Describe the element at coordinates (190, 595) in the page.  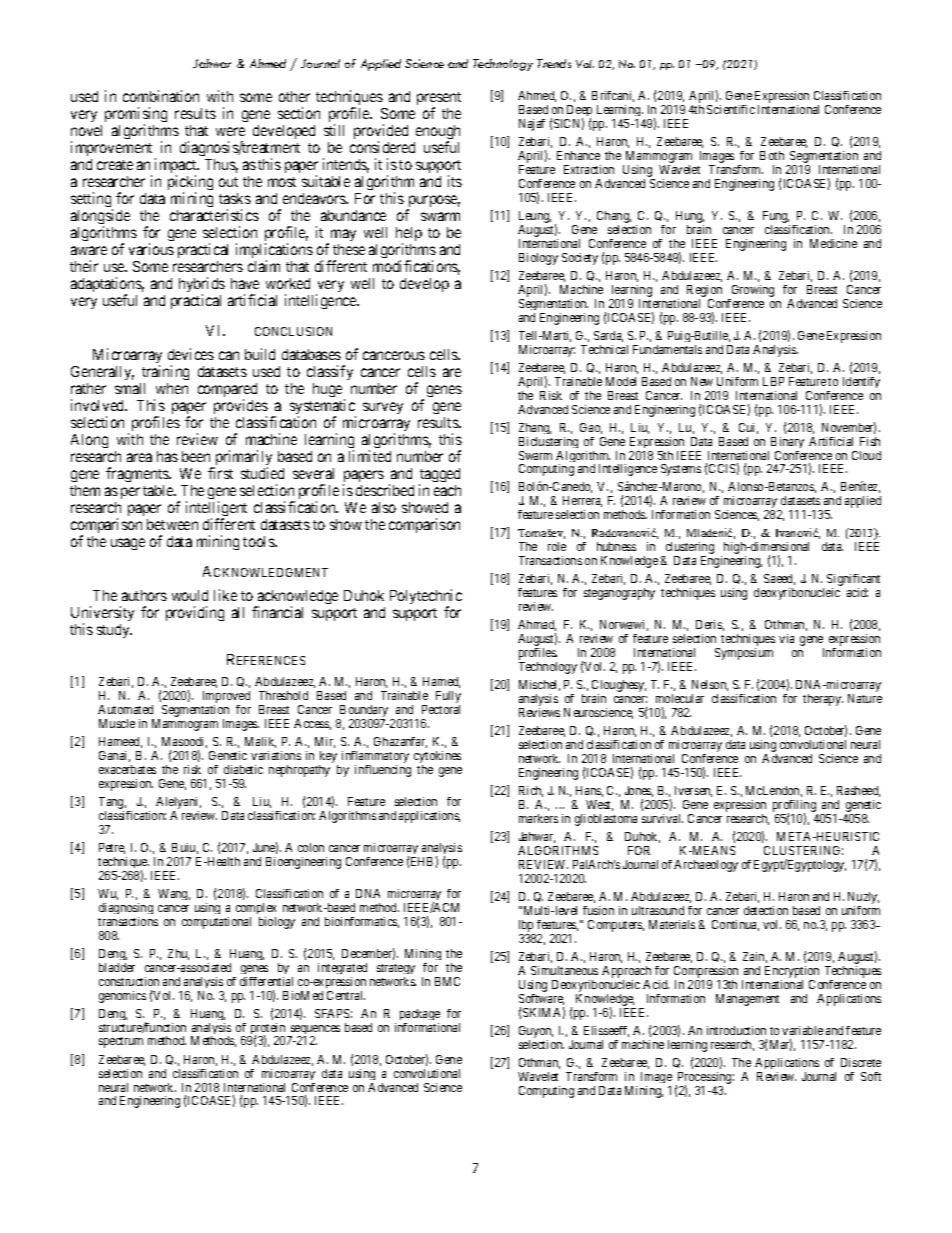
I see `would` at that location.
